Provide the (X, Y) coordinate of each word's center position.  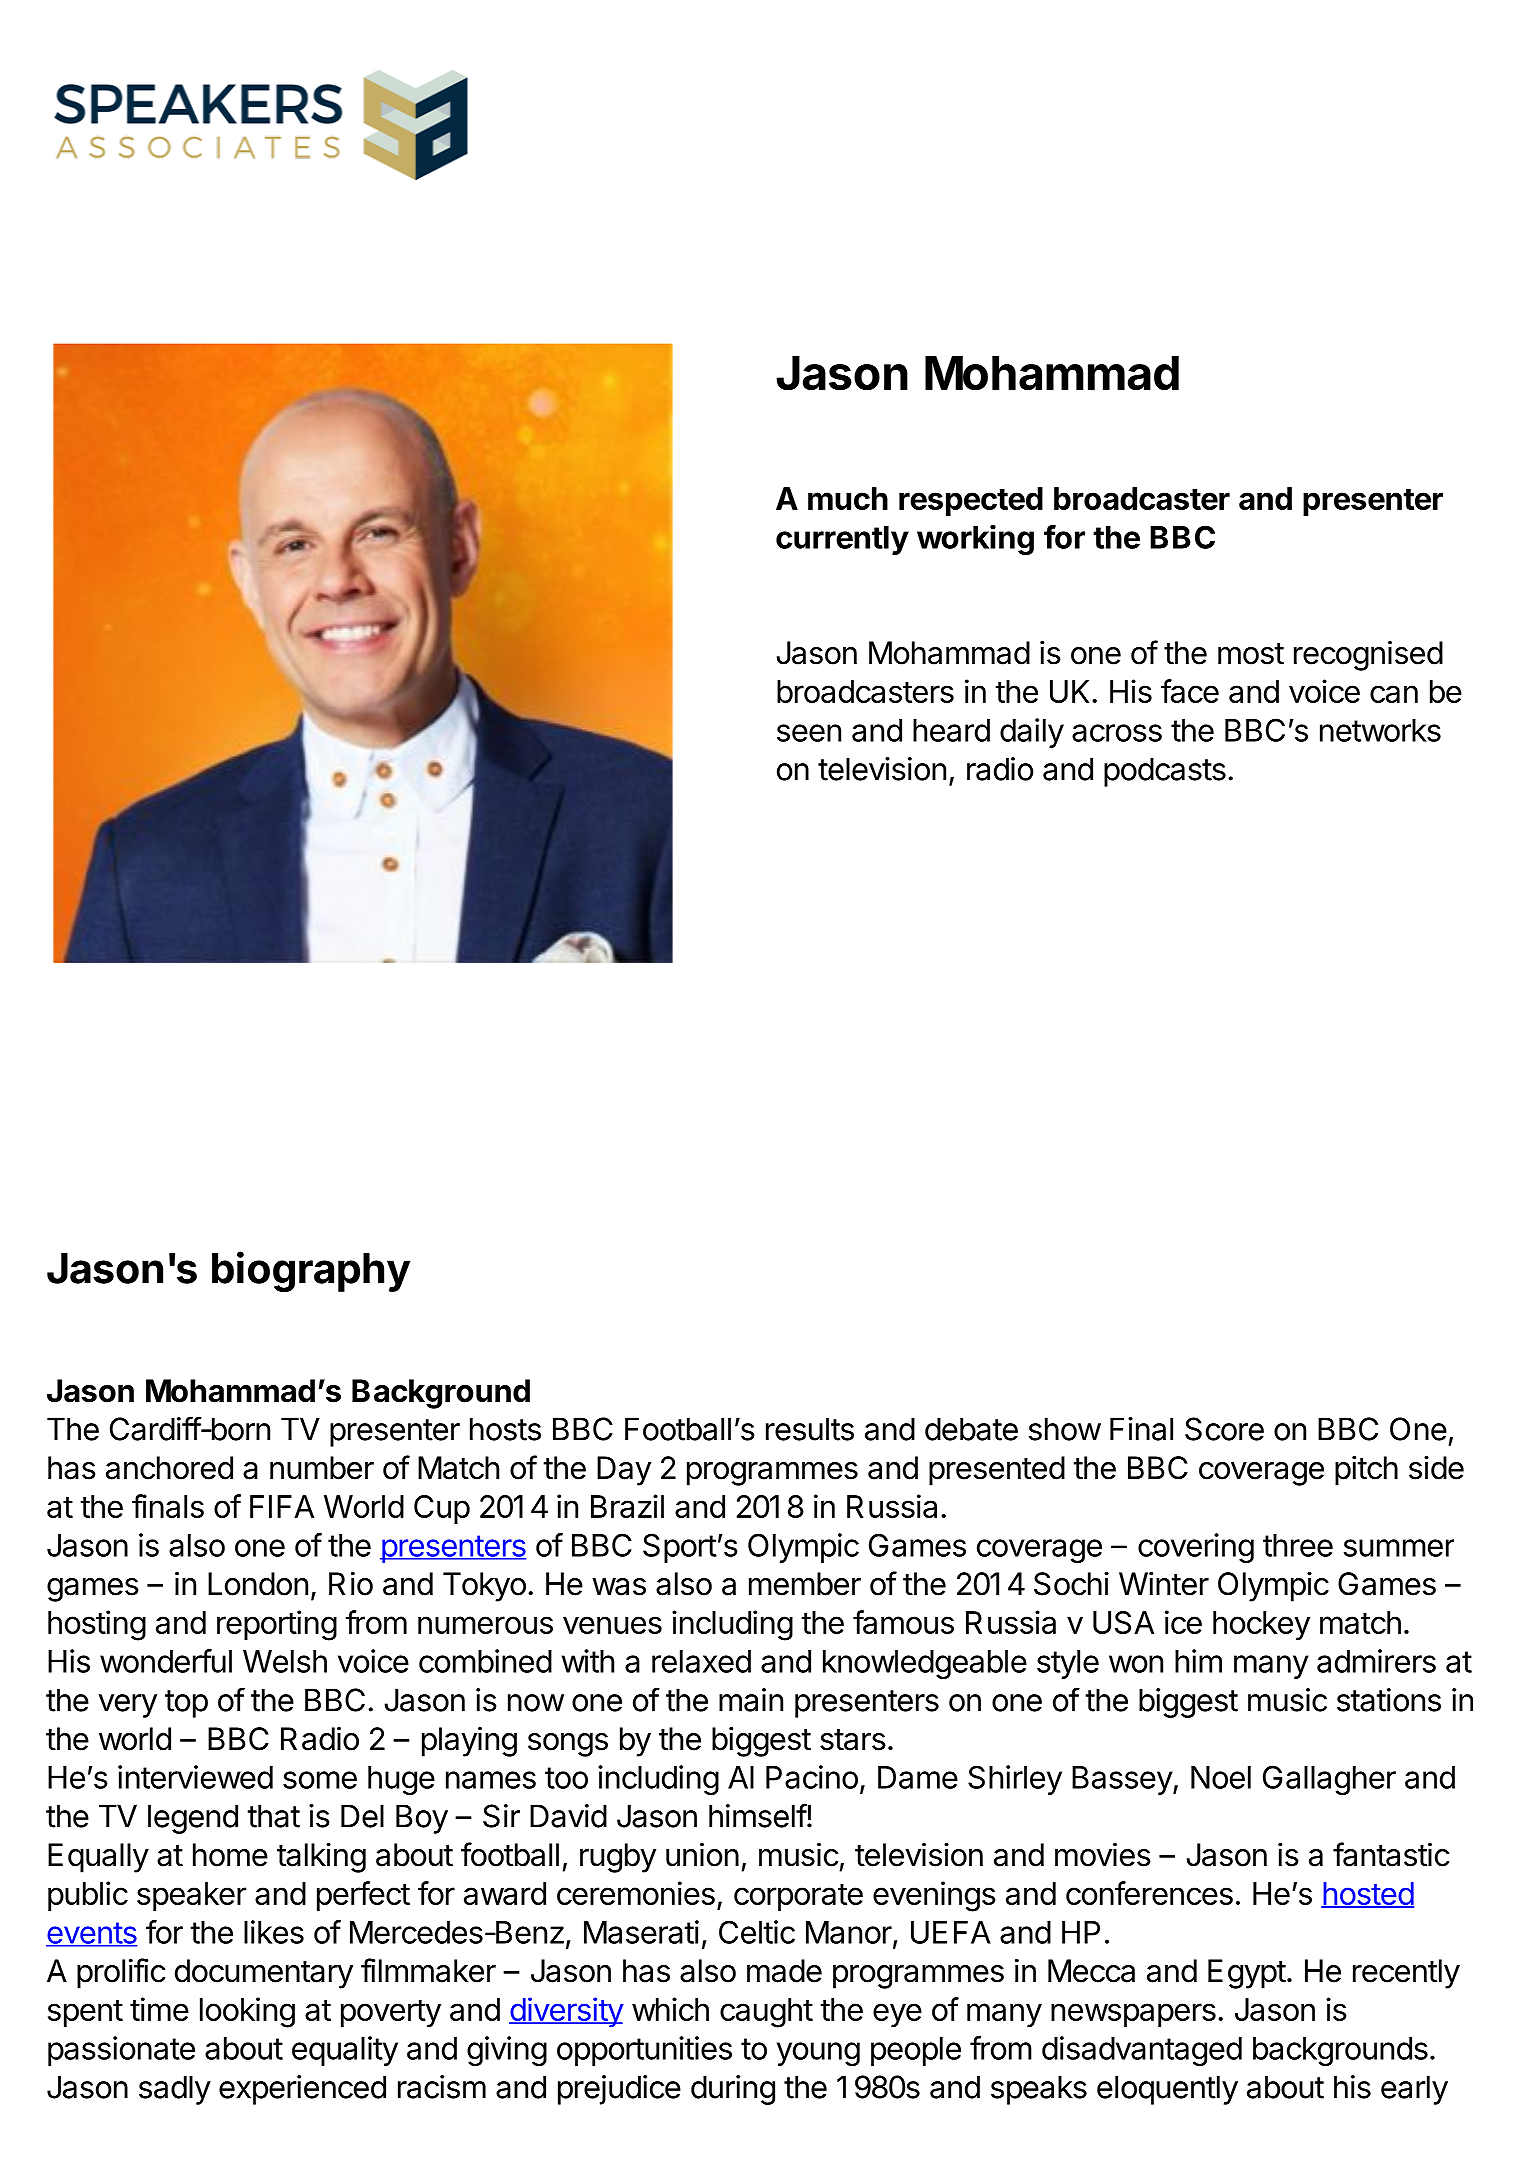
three (1298, 1545)
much (848, 498)
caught (766, 2013)
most (1251, 654)
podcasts (1165, 772)
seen (809, 733)
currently (842, 540)
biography (311, 1271)
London (258, 1584)
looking (247, 2012)
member (805, 1584)
